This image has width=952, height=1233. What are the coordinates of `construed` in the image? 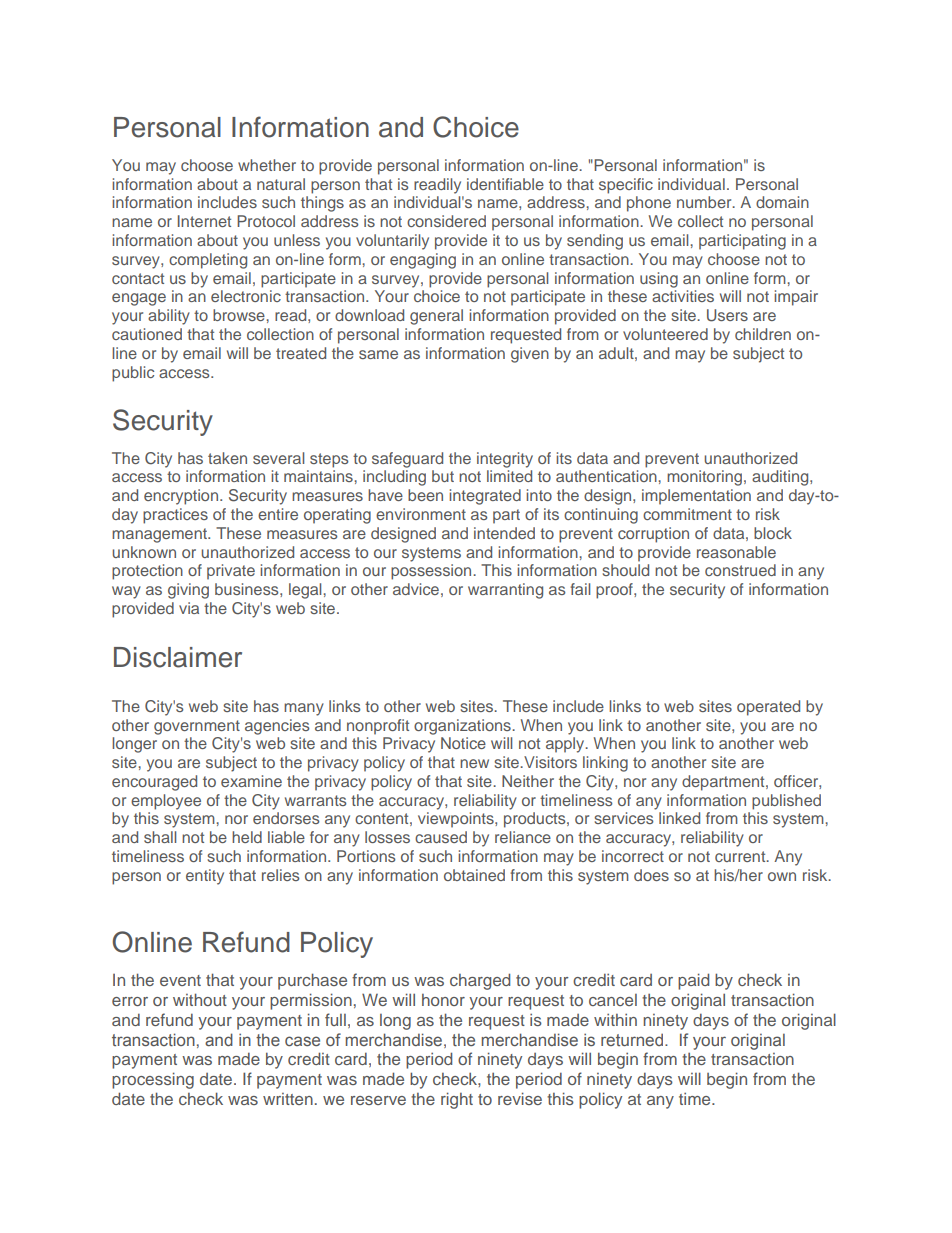 It's located at (740, 570).
